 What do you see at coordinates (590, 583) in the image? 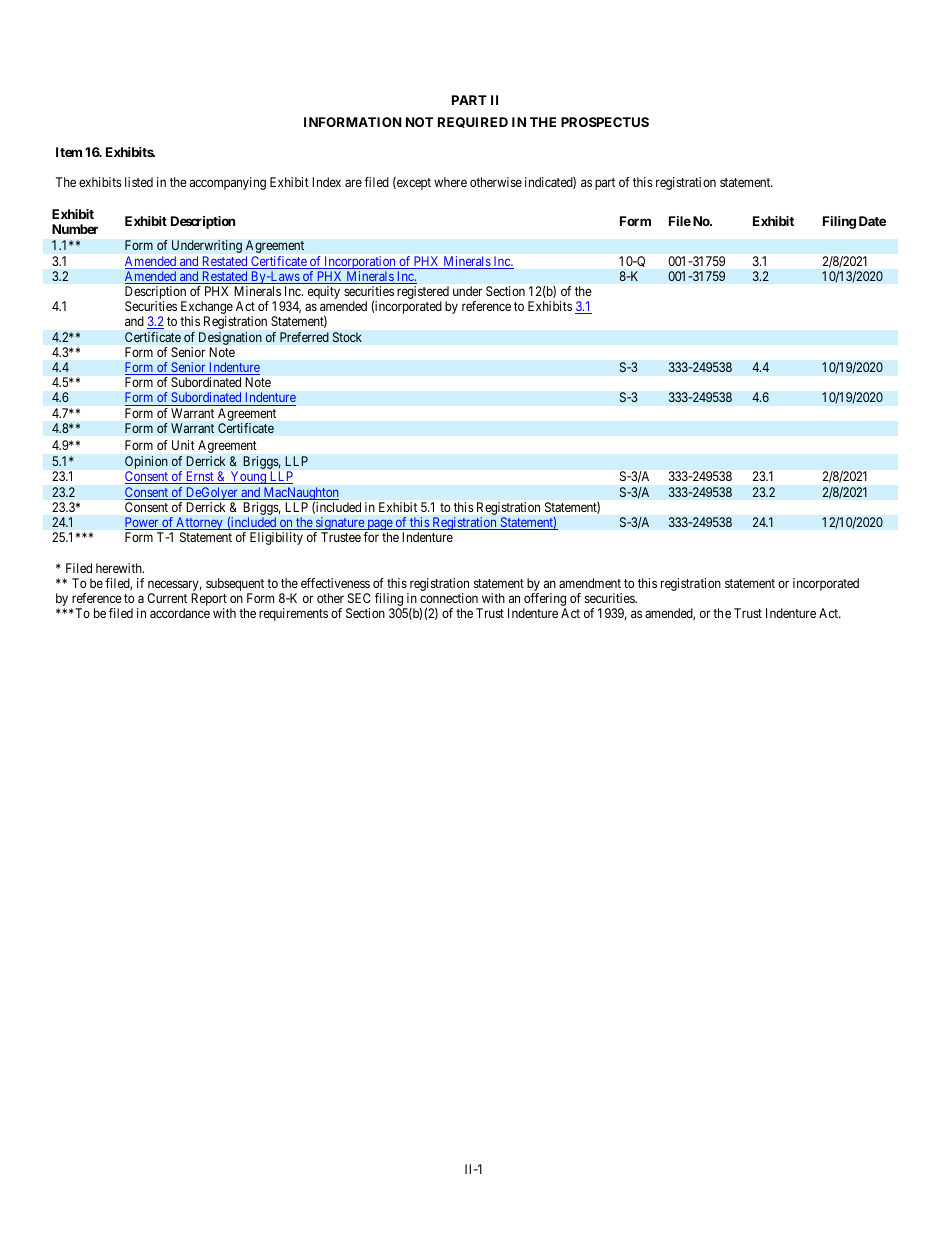
I see `amendment` at bounding box center [590, 583].
